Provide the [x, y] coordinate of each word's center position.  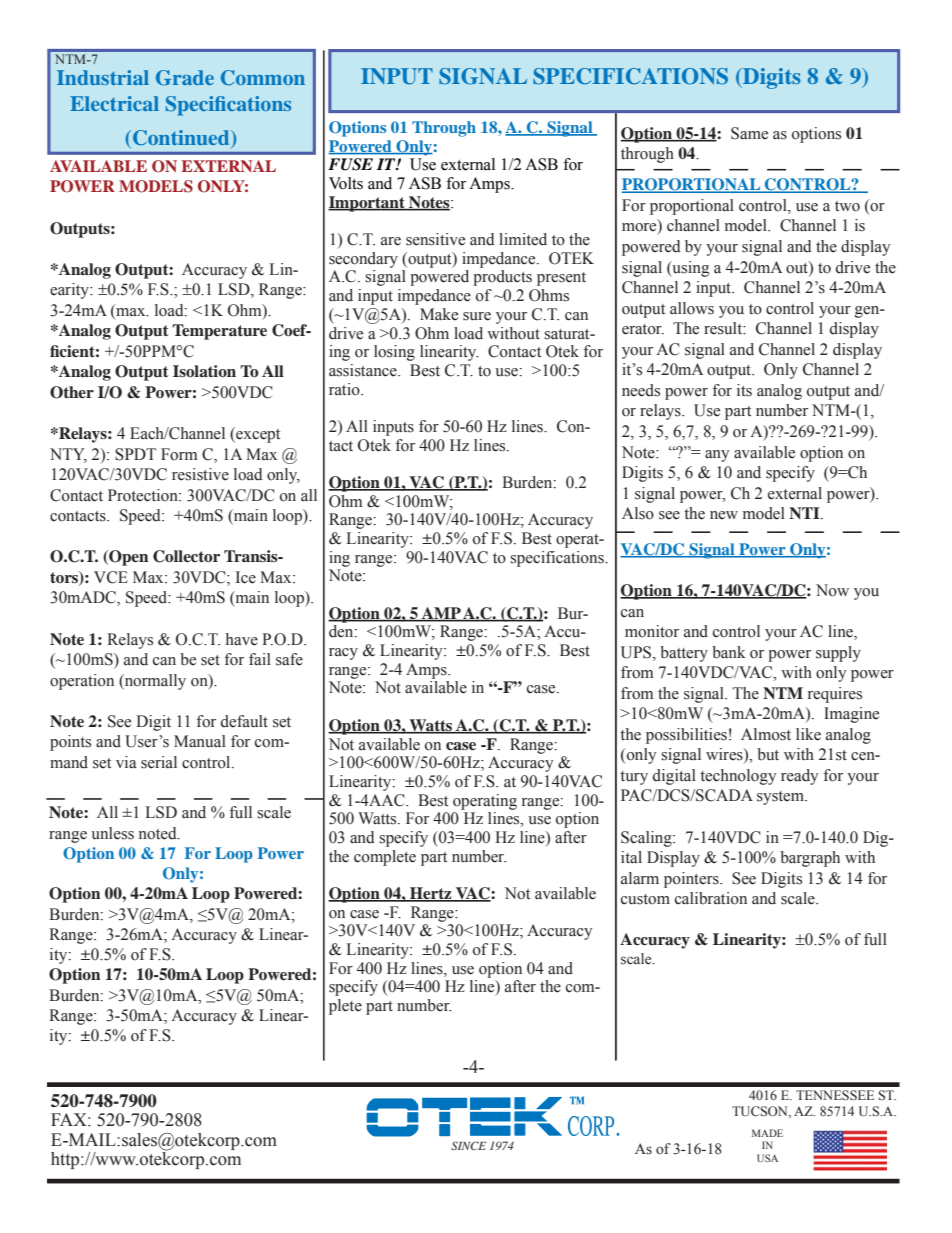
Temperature [219, 332]
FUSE [350, 164]
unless [112, 833]
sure [477, 316]
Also [638, 513]
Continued [182, 139]
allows [692, 308]
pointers [692, 880]
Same [749, 133]
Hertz [431, 894]
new [724, 515]
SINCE [468, 1145]
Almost [766, 734]
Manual [200, 741]
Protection [144, 495]
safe [289, 659]
